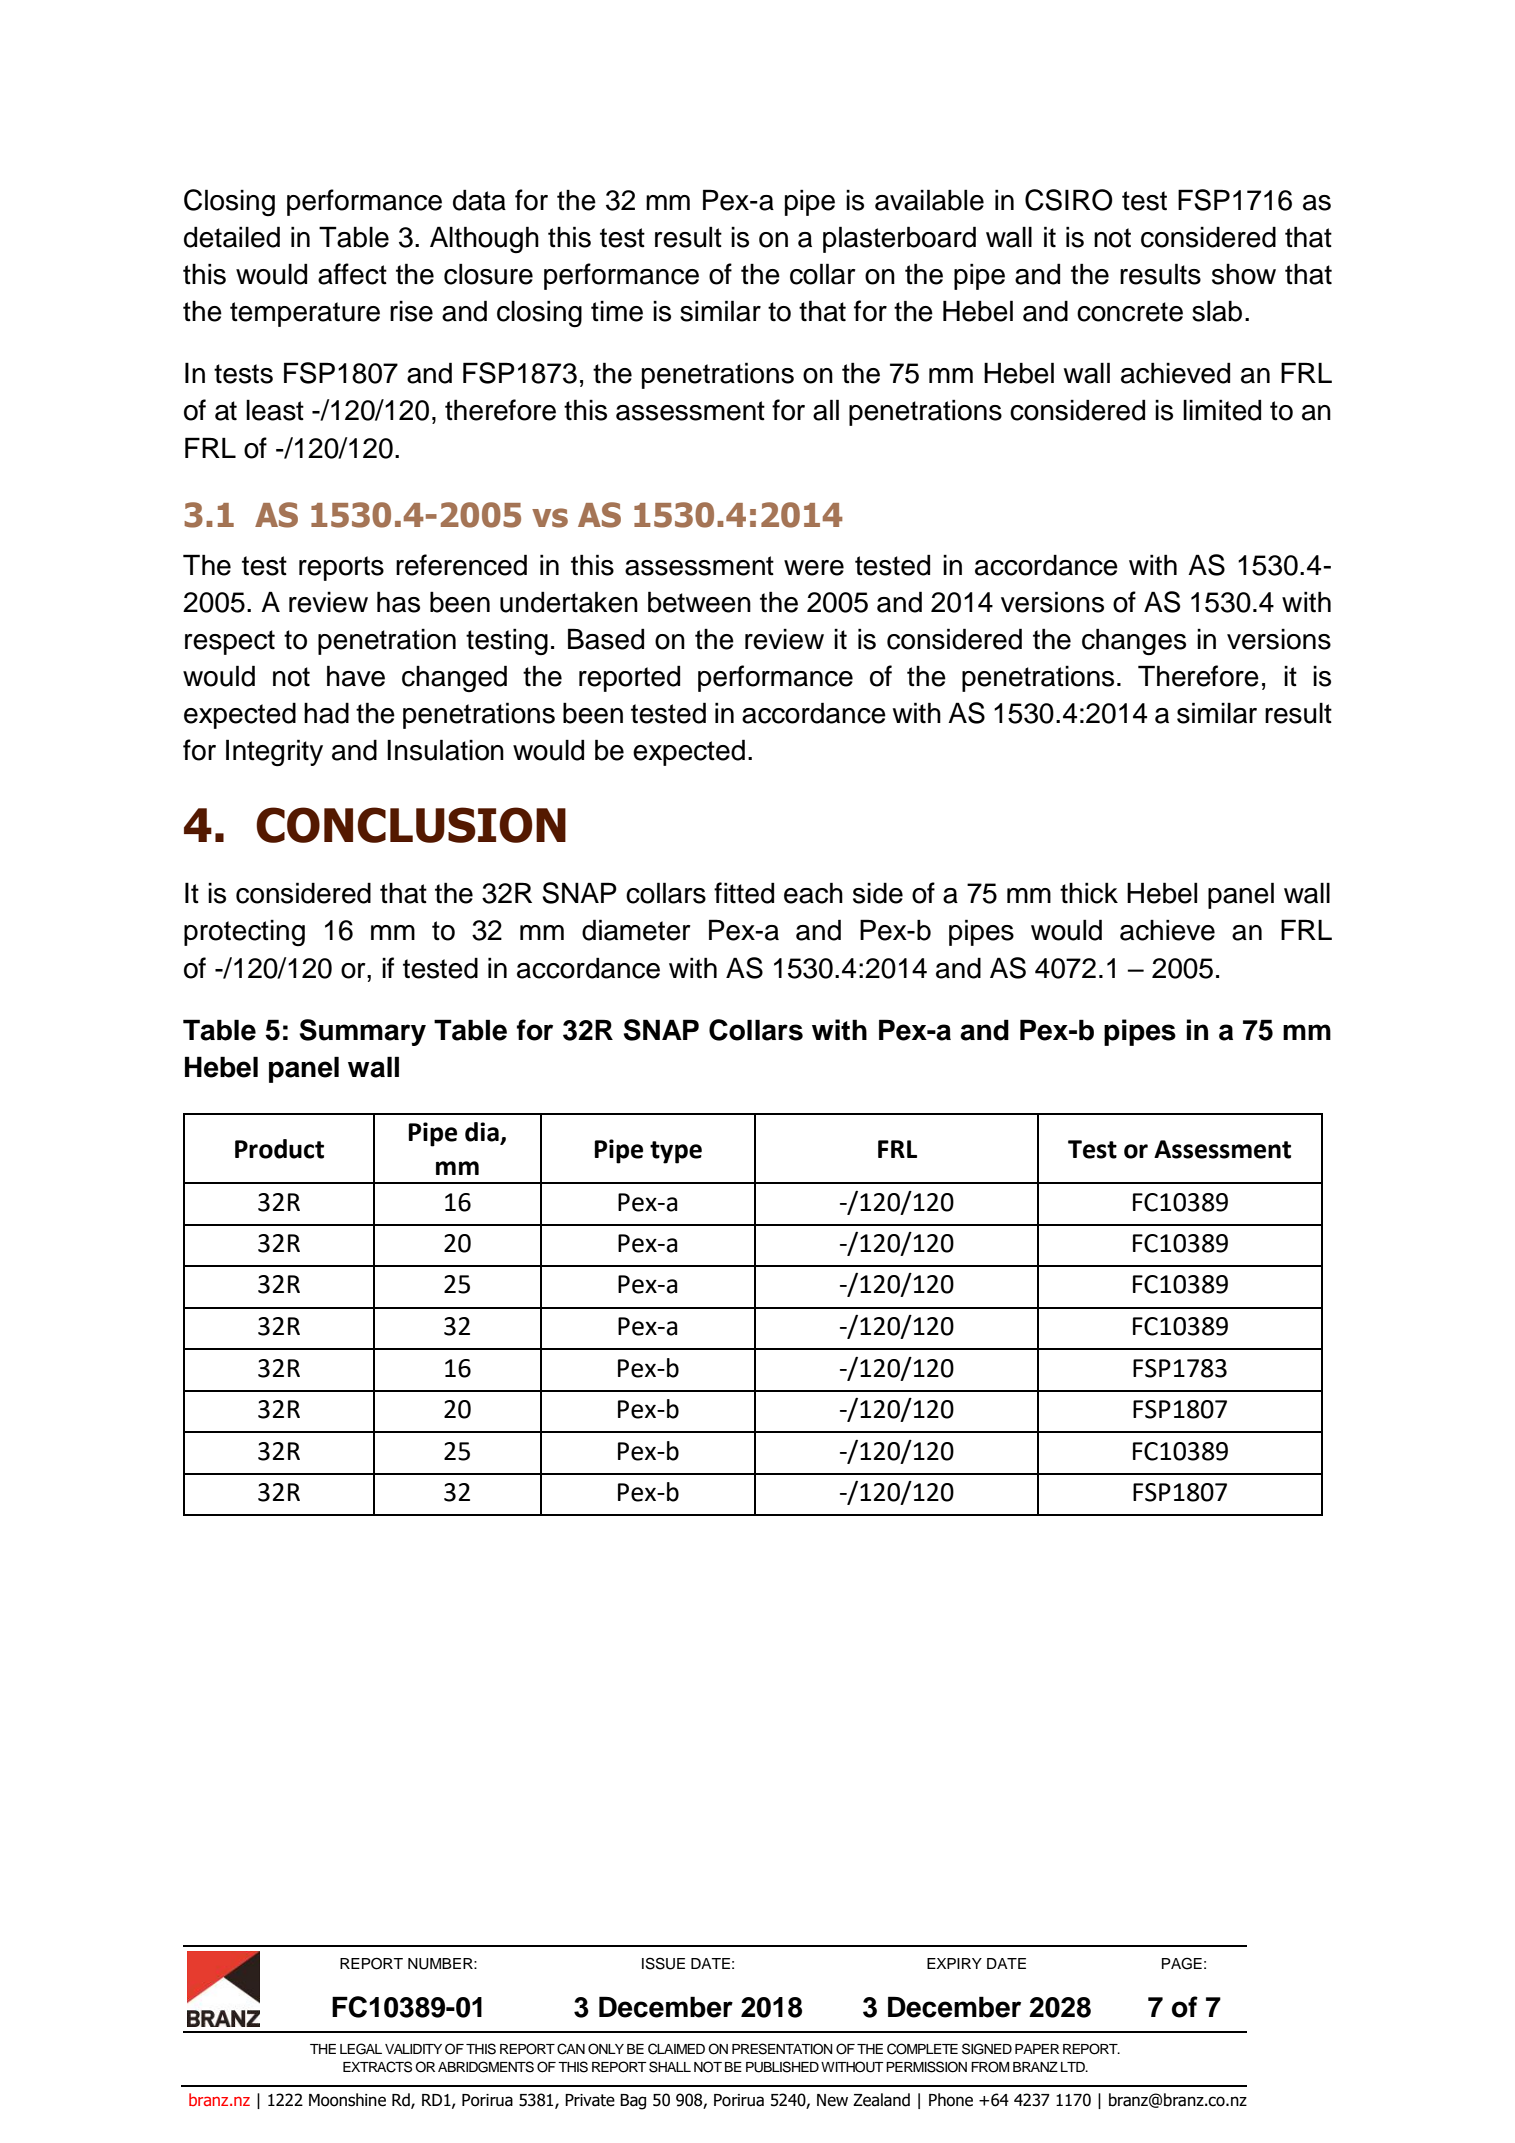  Describe the element at coordinates (617, 311) in the document. I see `time` at that location.
